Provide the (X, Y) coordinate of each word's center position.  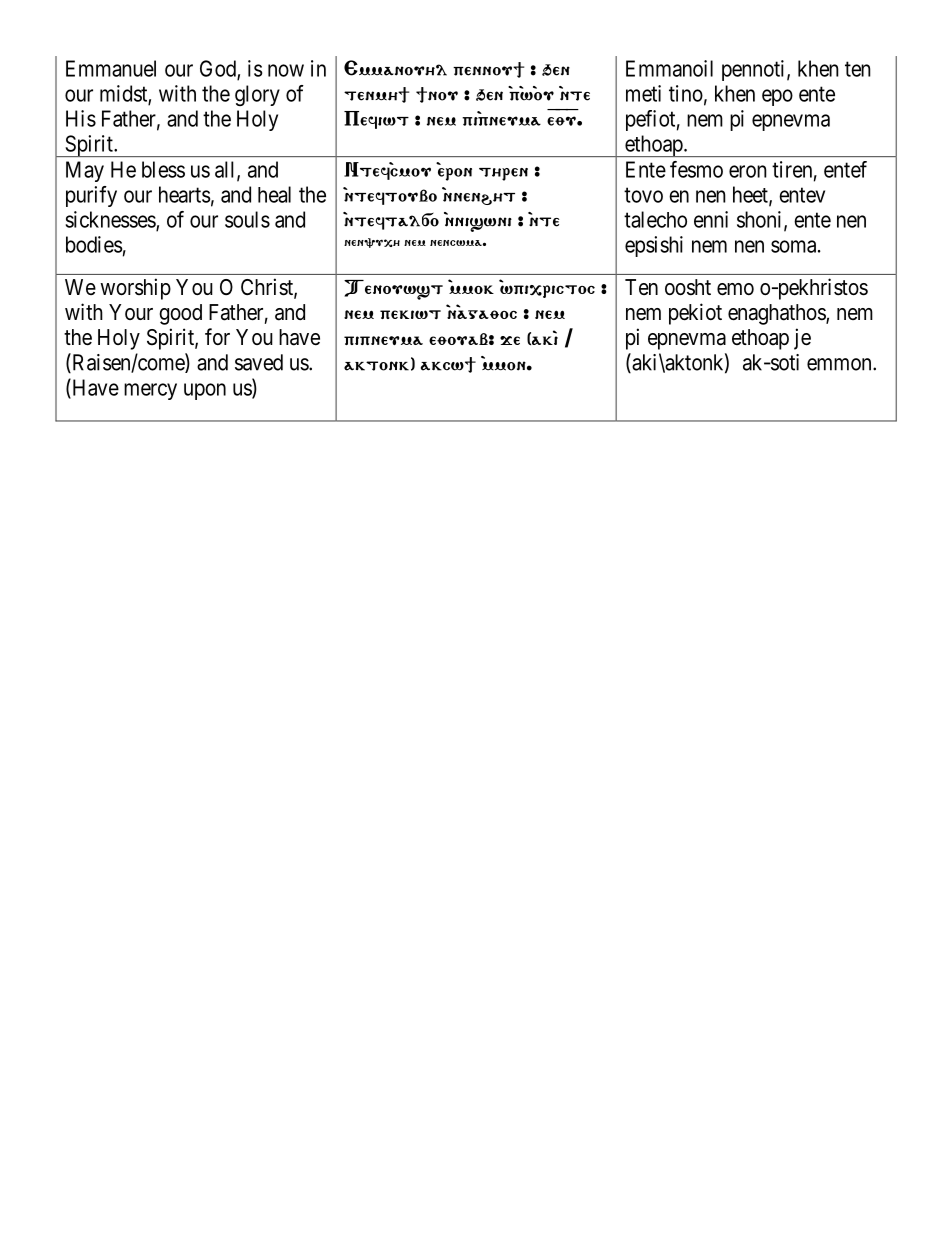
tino (686, 93)
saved (259, 362)
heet (751, 195)
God (219, 69)
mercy (150, 391)
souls (247, 219)
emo (735, 289)
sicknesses (111, 220)
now (286, 70)
